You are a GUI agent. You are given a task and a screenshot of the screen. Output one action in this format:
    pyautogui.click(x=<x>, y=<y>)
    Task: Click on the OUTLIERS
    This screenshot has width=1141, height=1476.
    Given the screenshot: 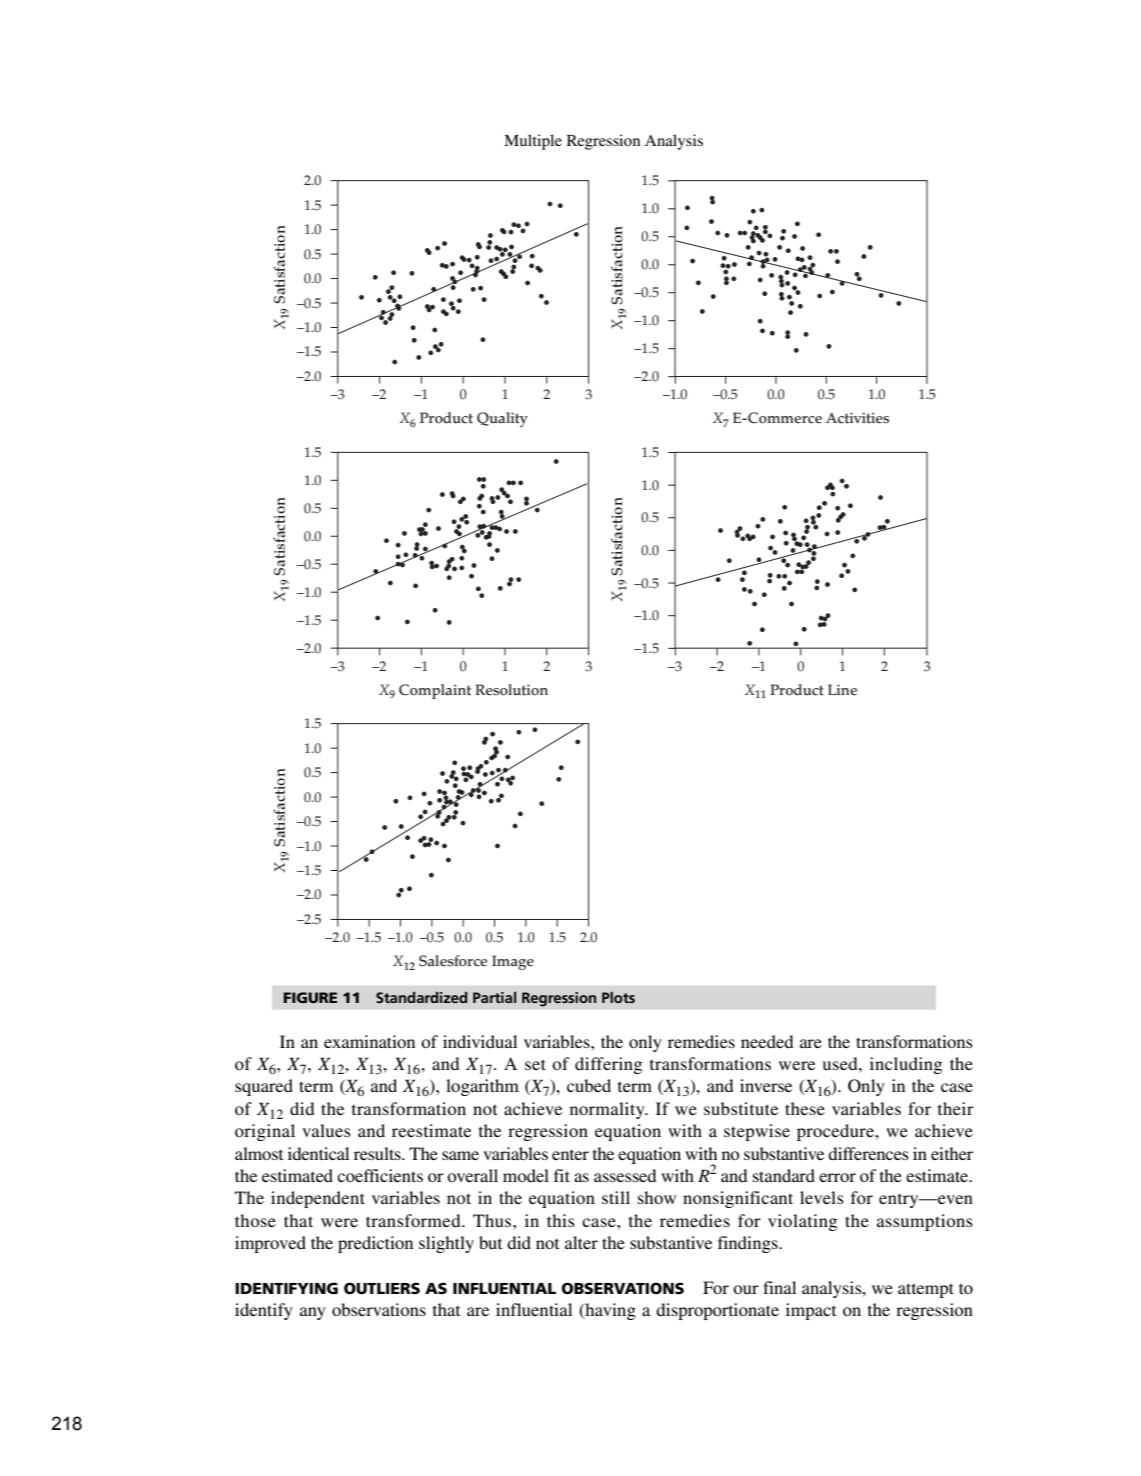 What is the action you would take?
    pyautogui.click(x=382, y=1288)
